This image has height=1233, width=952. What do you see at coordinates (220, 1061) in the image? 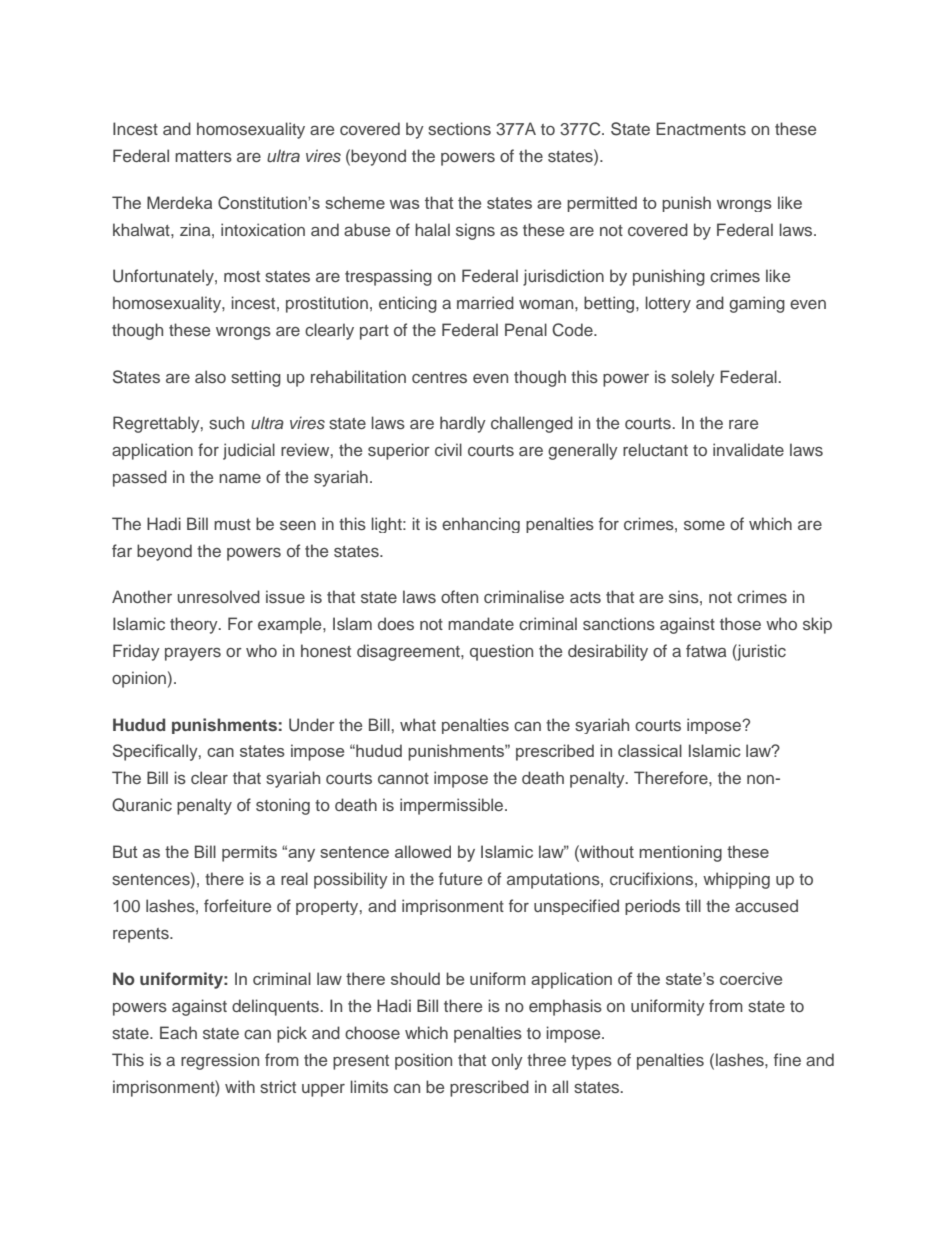
I see `regression` at bounding box center [220, 1061].
